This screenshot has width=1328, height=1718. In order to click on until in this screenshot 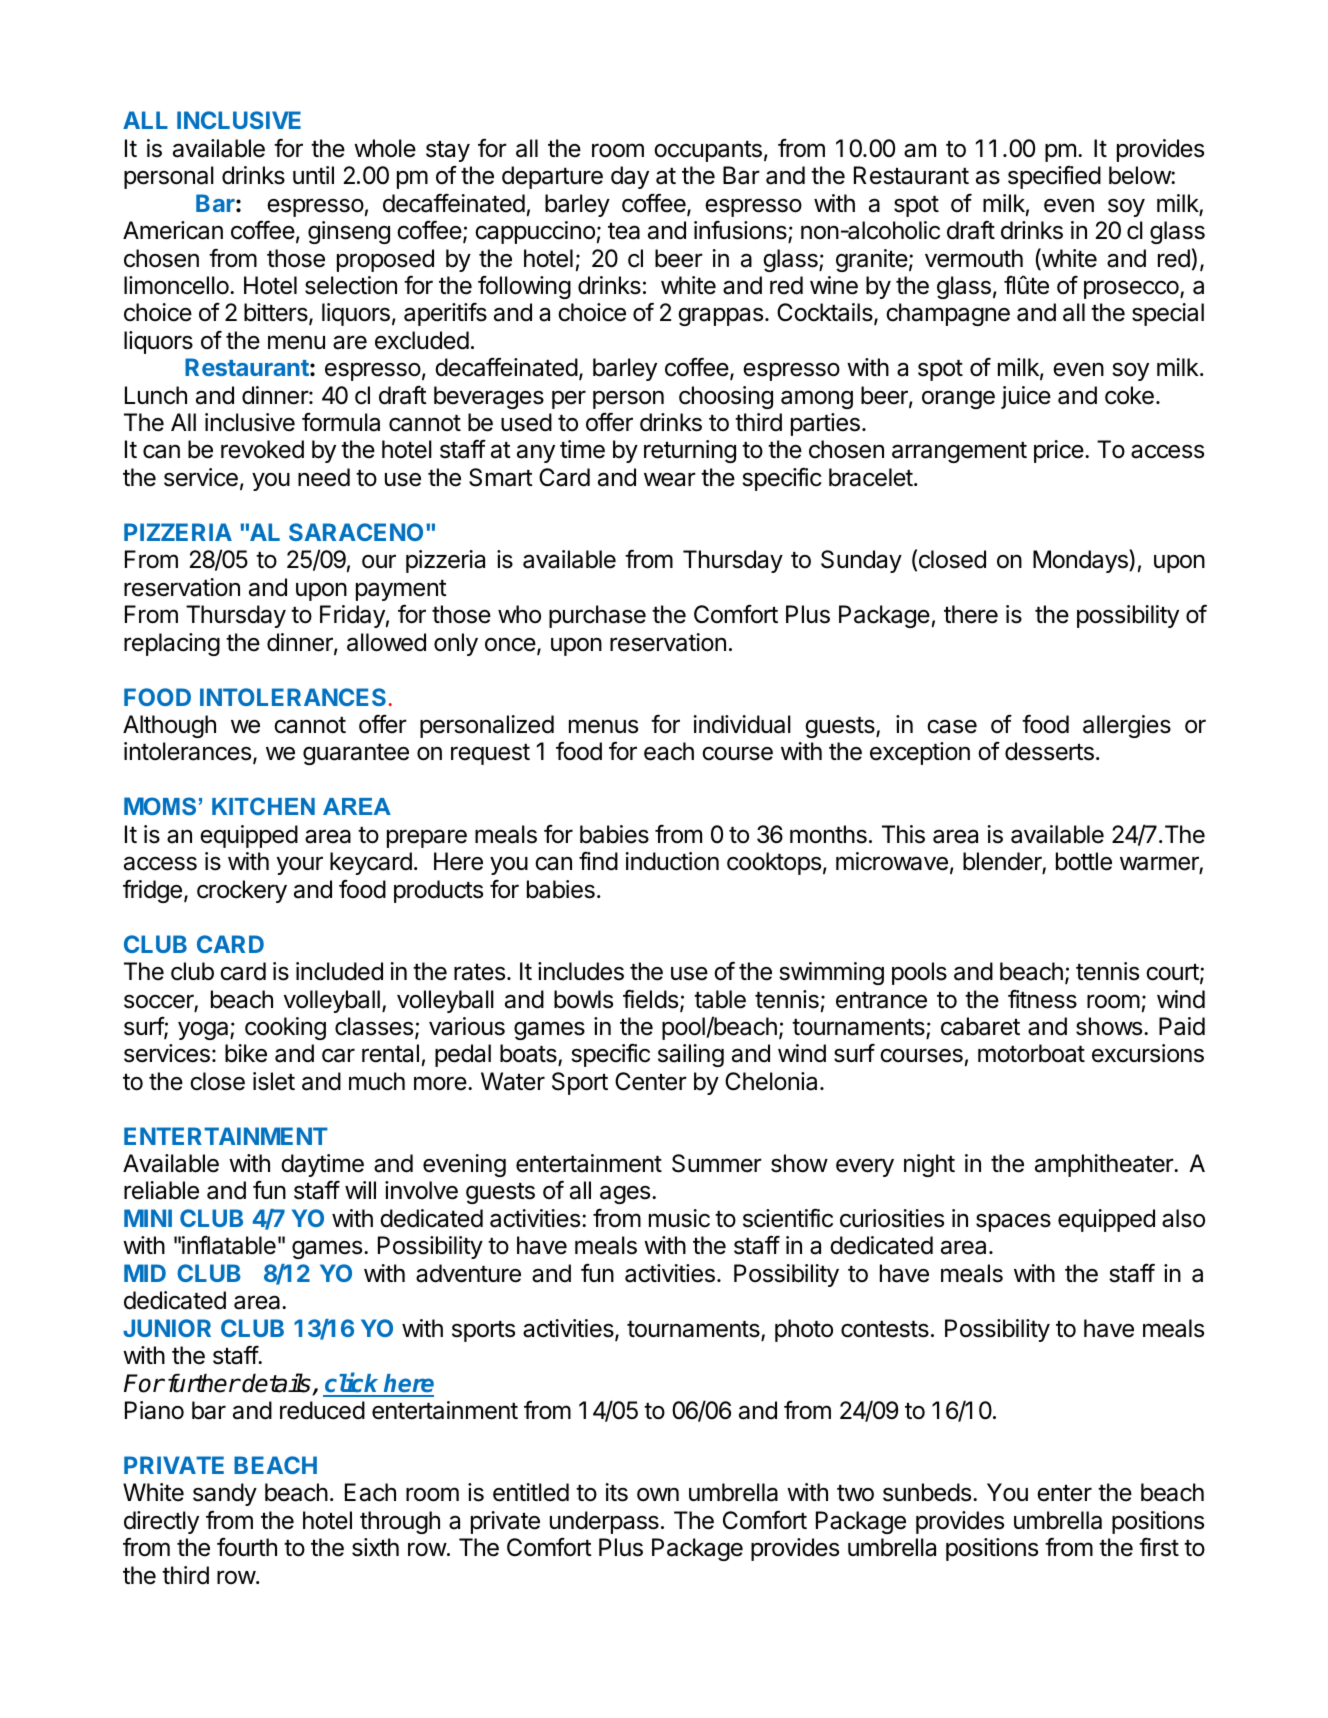, I will do `click(313, 175)`.
